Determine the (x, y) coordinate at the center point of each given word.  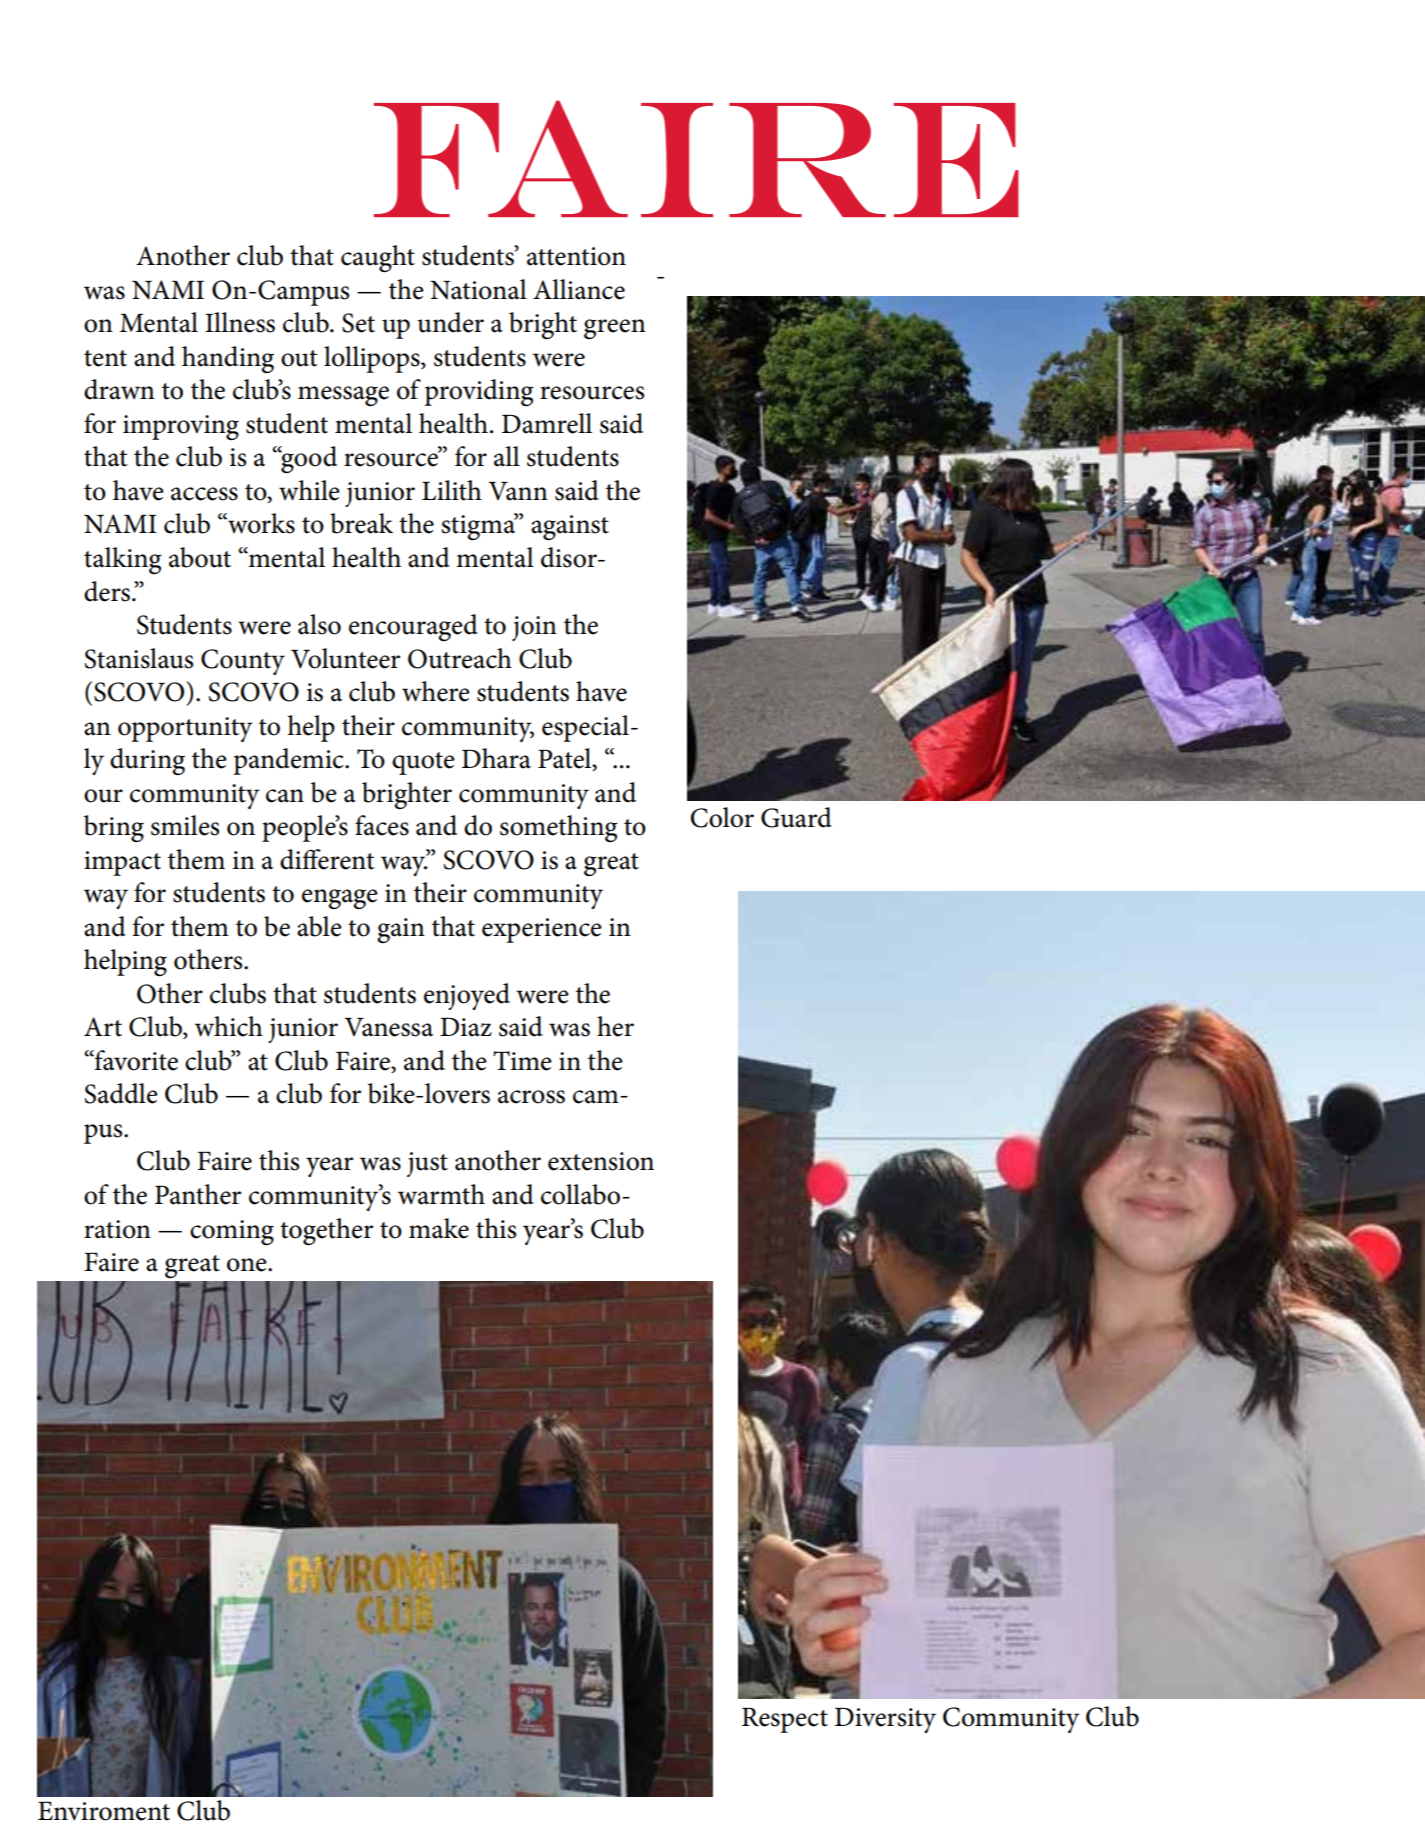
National (478, 289)
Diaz (466, 1027)
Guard (796, 817)
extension (601, 1161)
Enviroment (104, 1811)
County (243, 662)
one (248, 1265)
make (439, 1228)
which (229, 1026)
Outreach (460, 658)
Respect (785, 1720)
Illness (240, 322)
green (615, 329)
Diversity (885, 1720)
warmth (441, 1194)
